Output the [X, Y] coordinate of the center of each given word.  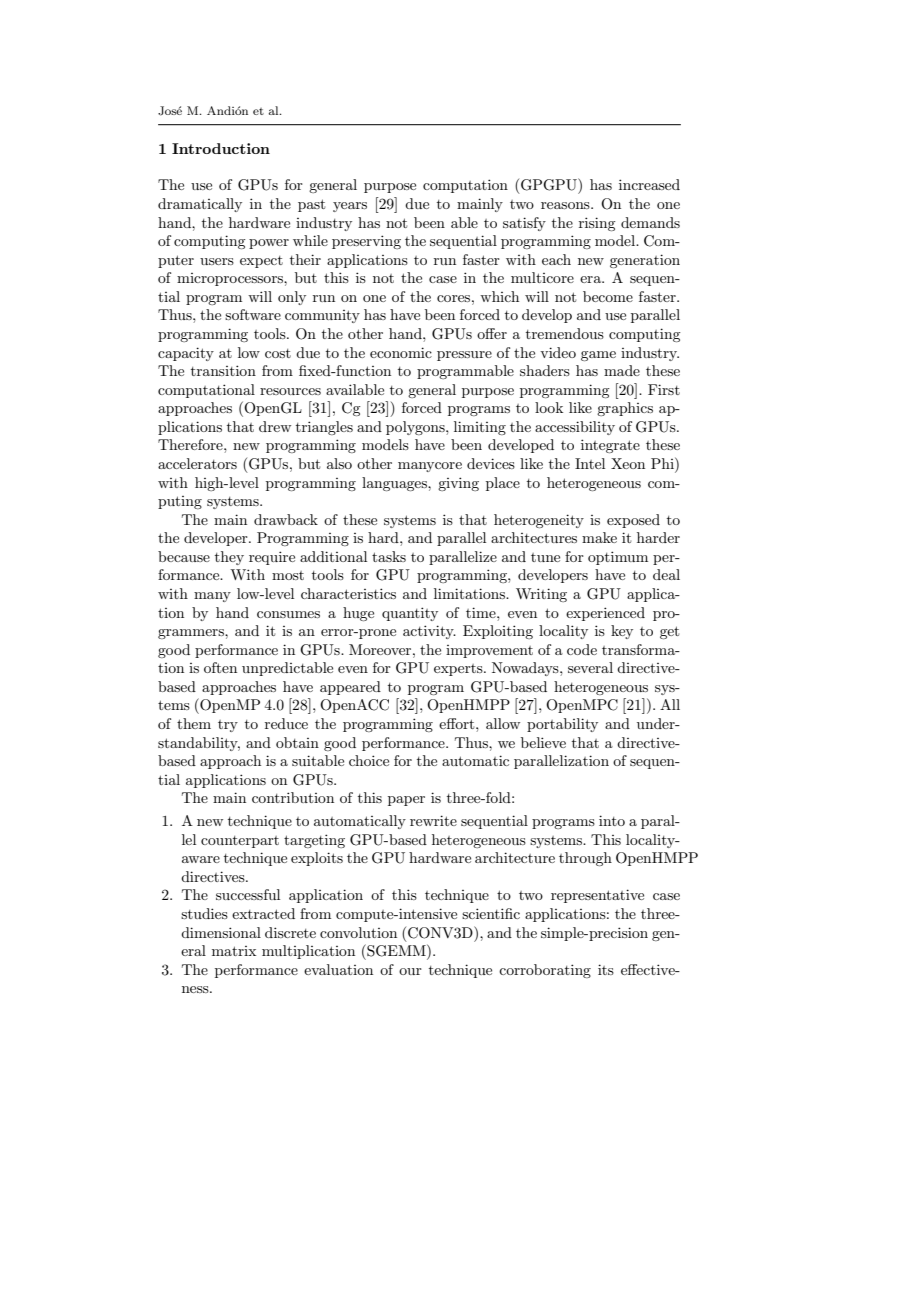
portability [562, 725]
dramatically [200, 205]
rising [597, 224]
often [220, 667]
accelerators [197, 463]
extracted [263, 913]
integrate [610, 446]
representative [597, 896]
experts [459, 670]
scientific [491, 913]
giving [458, 484]
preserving [366, 242]
